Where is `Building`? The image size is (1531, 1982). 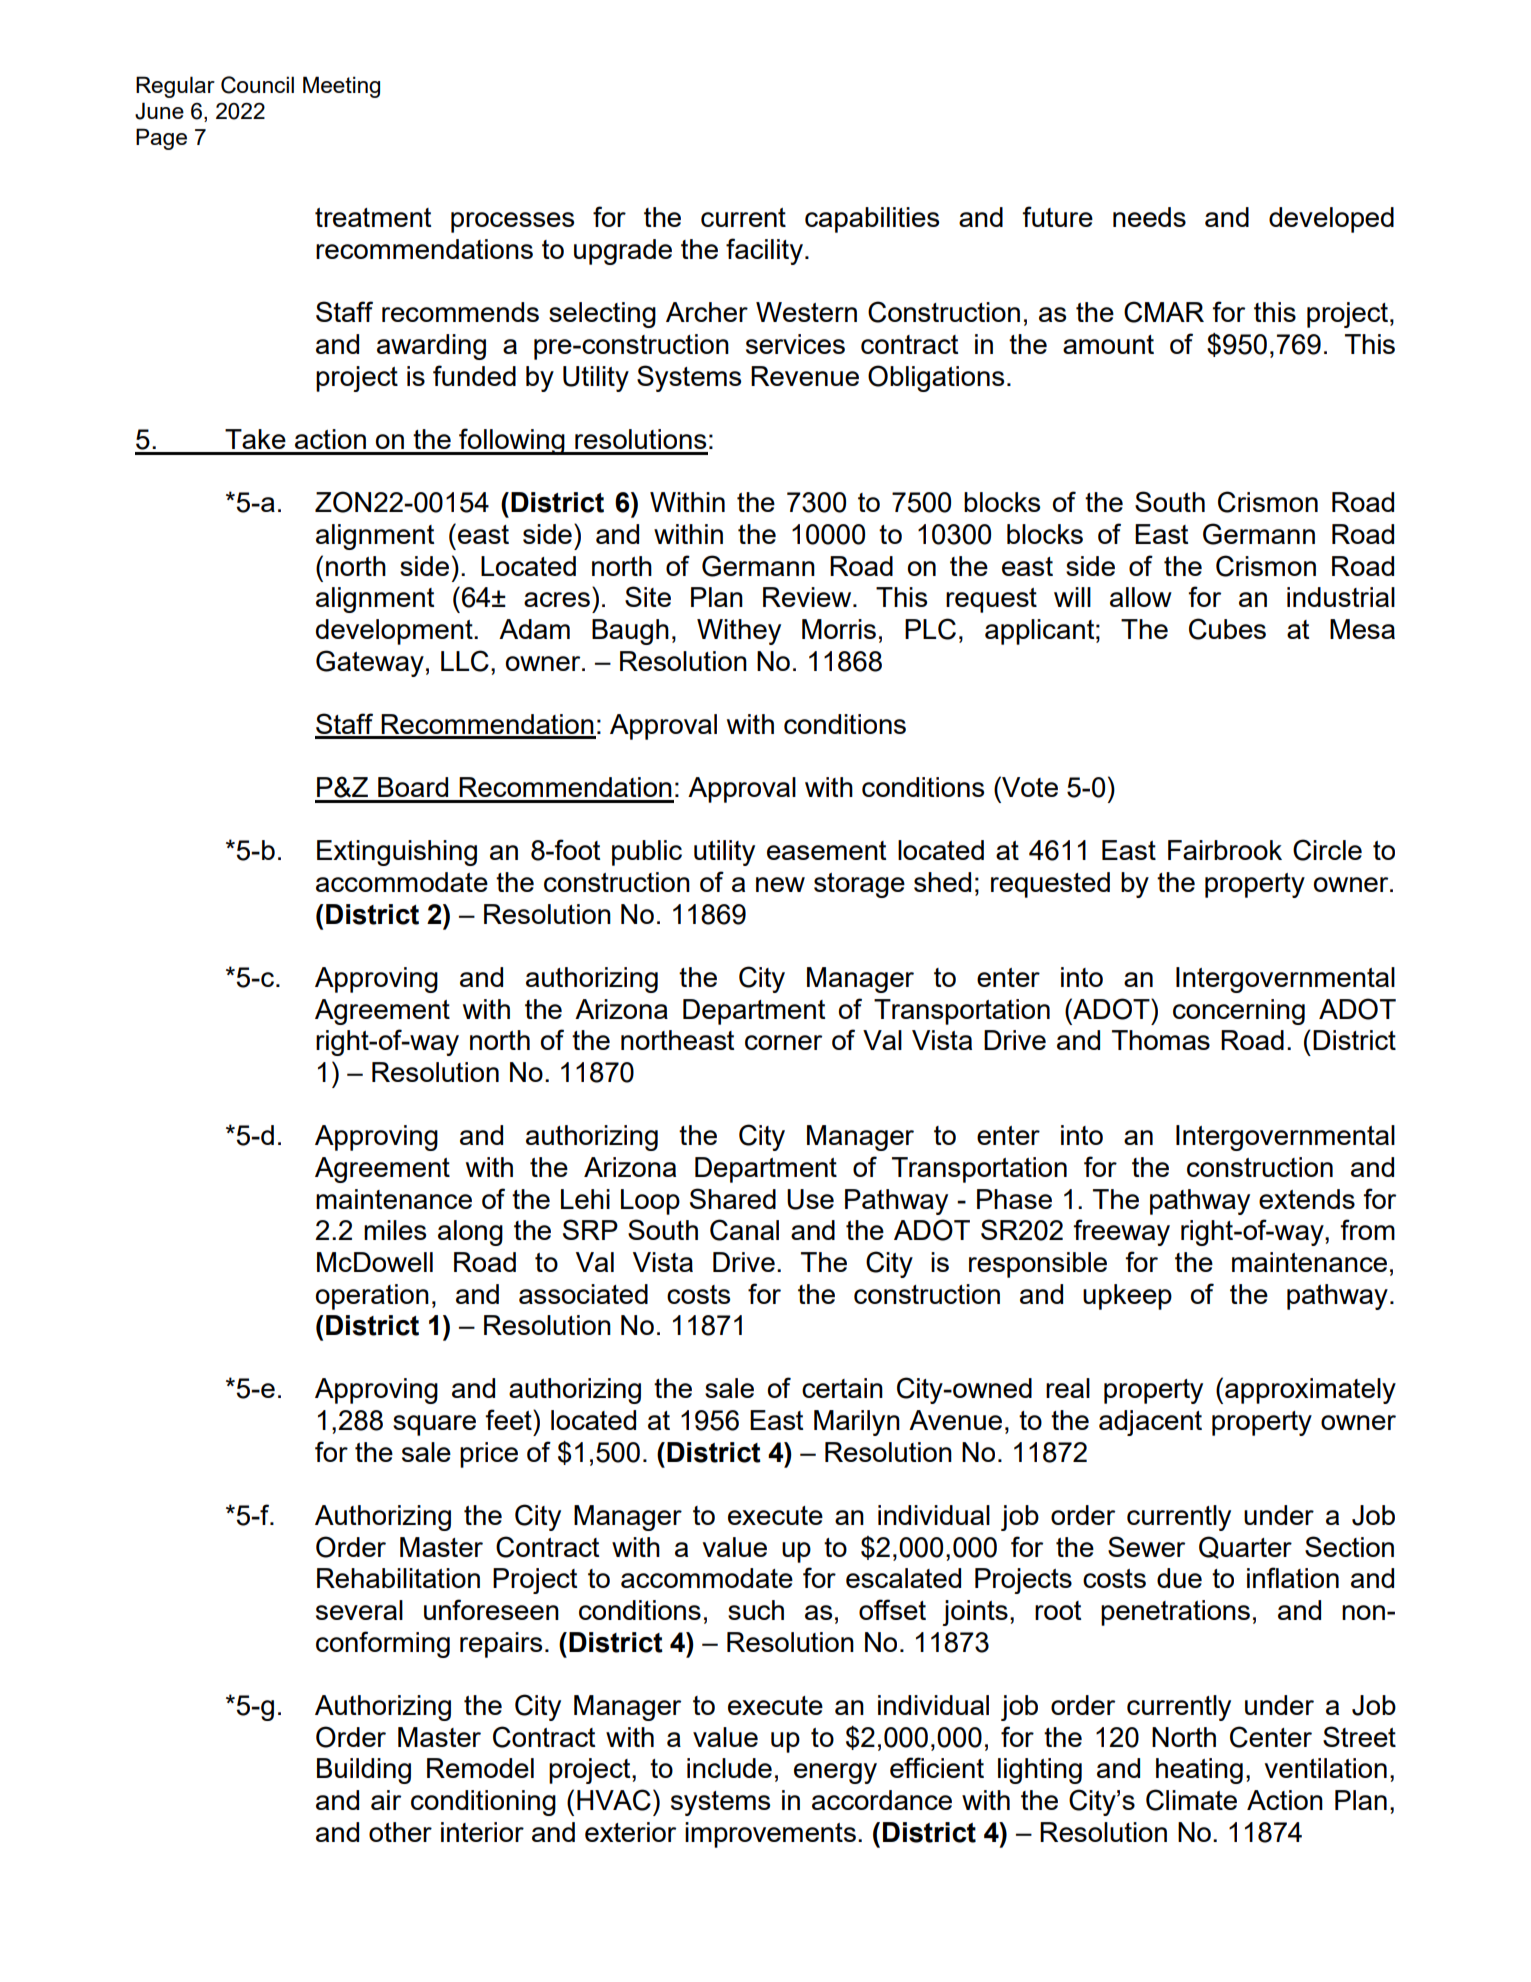
Building is located at coordinates (364, 1771).
